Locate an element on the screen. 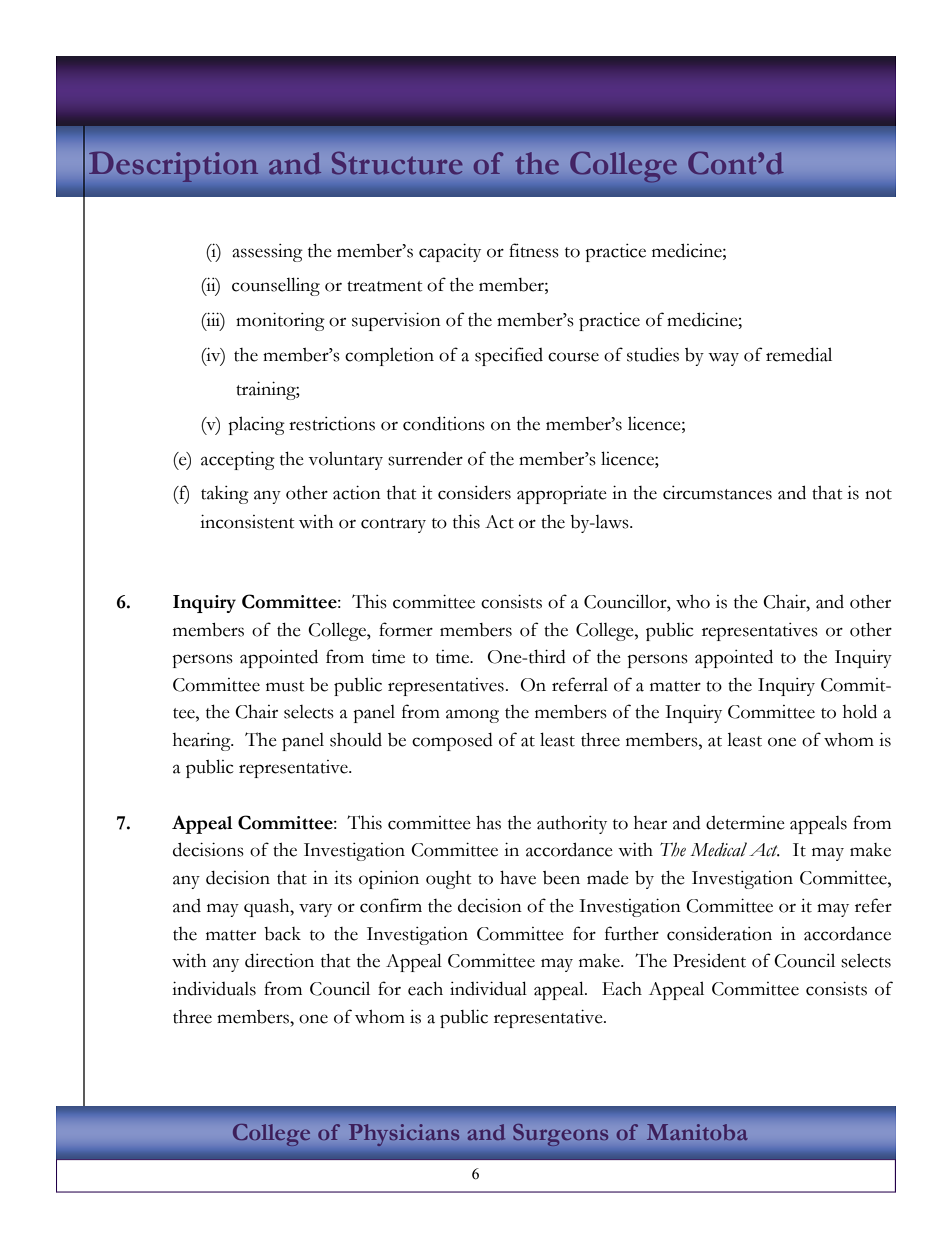  assessing is located at coordinates (267, 253).
